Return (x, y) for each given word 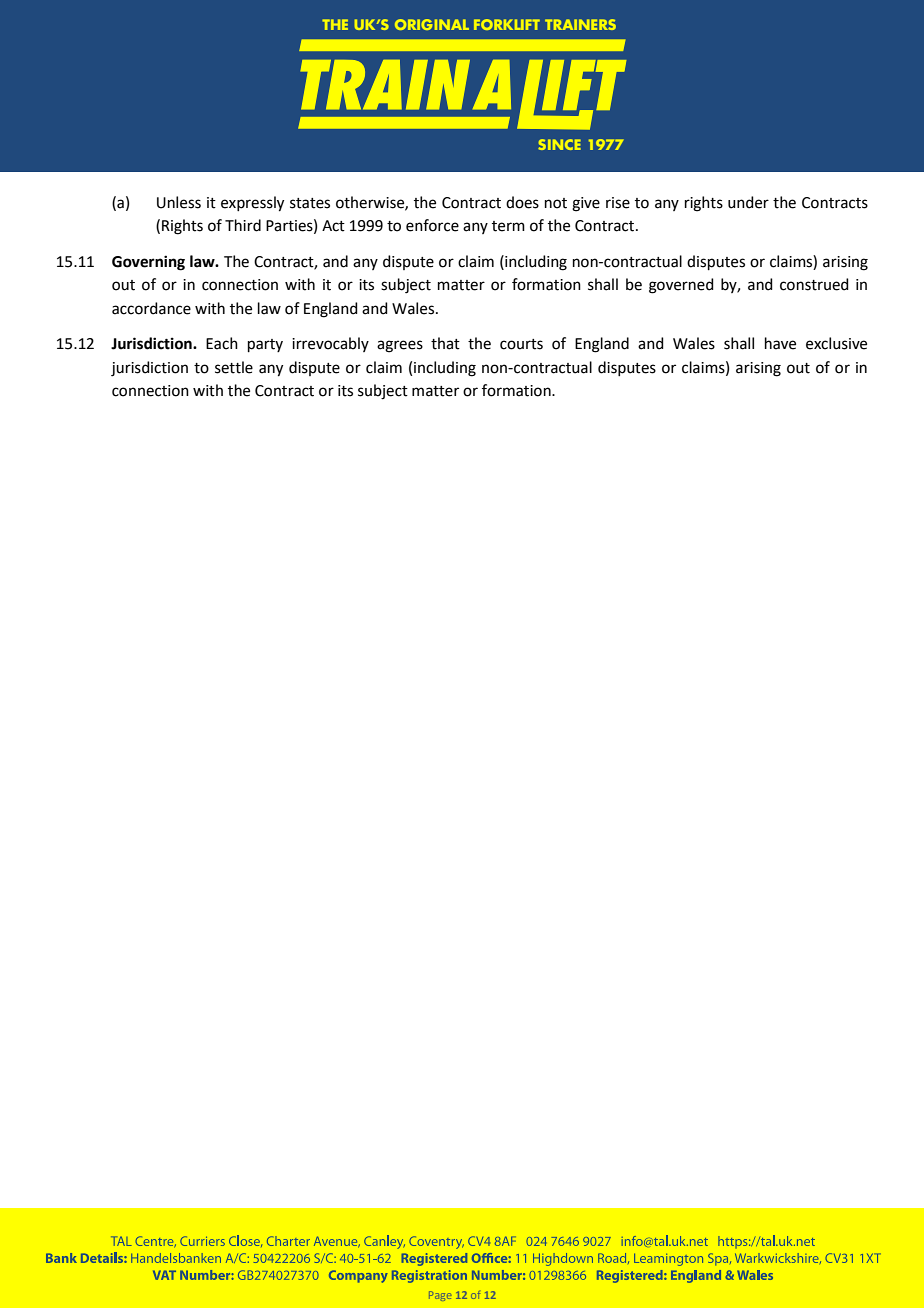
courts (521, 344)
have (780, 343)
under (748, 202)
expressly (252, 204)
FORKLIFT (507, 24)
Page (440, 1296)
